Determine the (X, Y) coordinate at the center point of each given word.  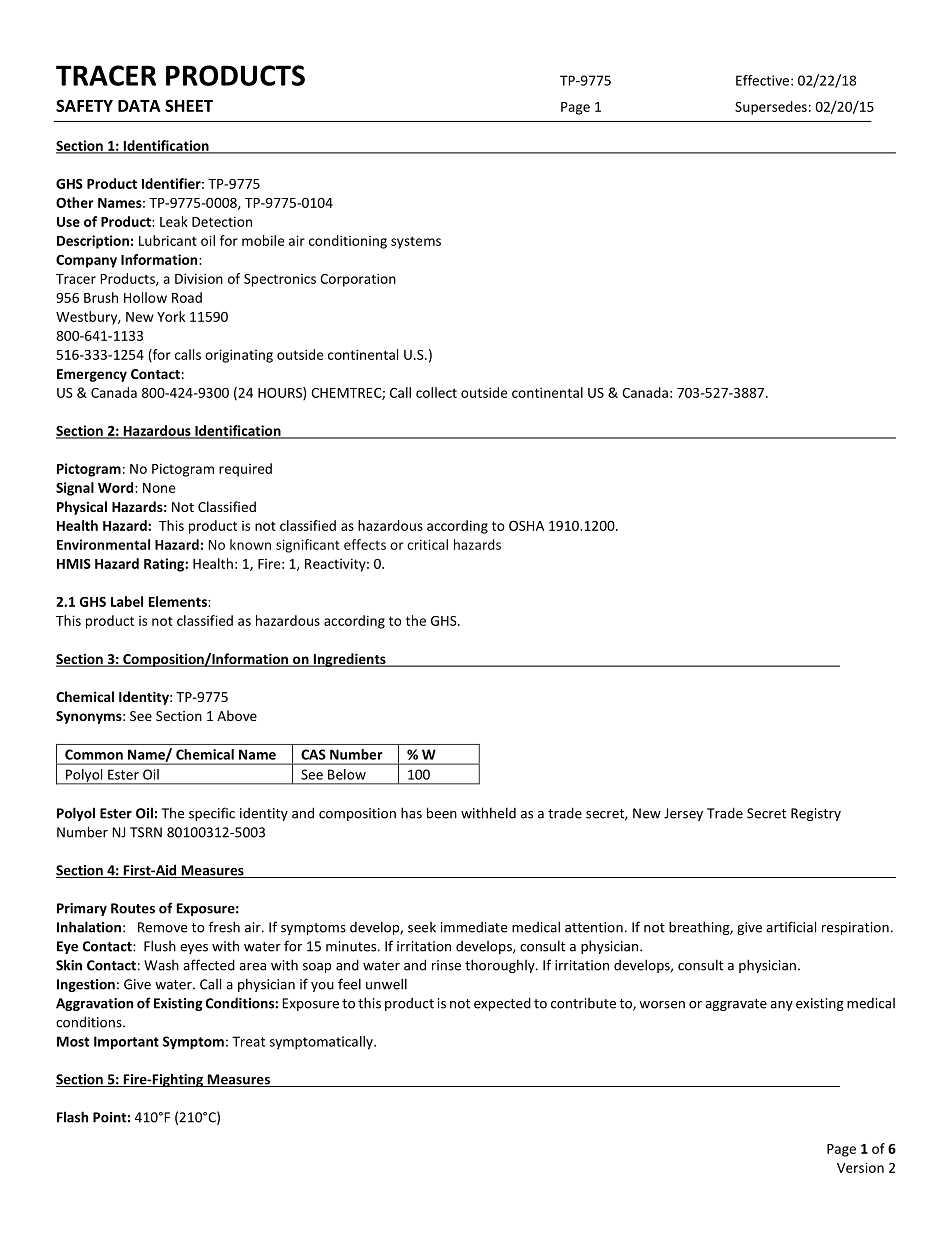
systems (416, 242)
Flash (72, 1117)
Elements (179, 601)
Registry (816, 814)
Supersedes (771, 108)
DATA (139, 106)
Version (860, 1167)
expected (502, 1004)
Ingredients (349, 660)
